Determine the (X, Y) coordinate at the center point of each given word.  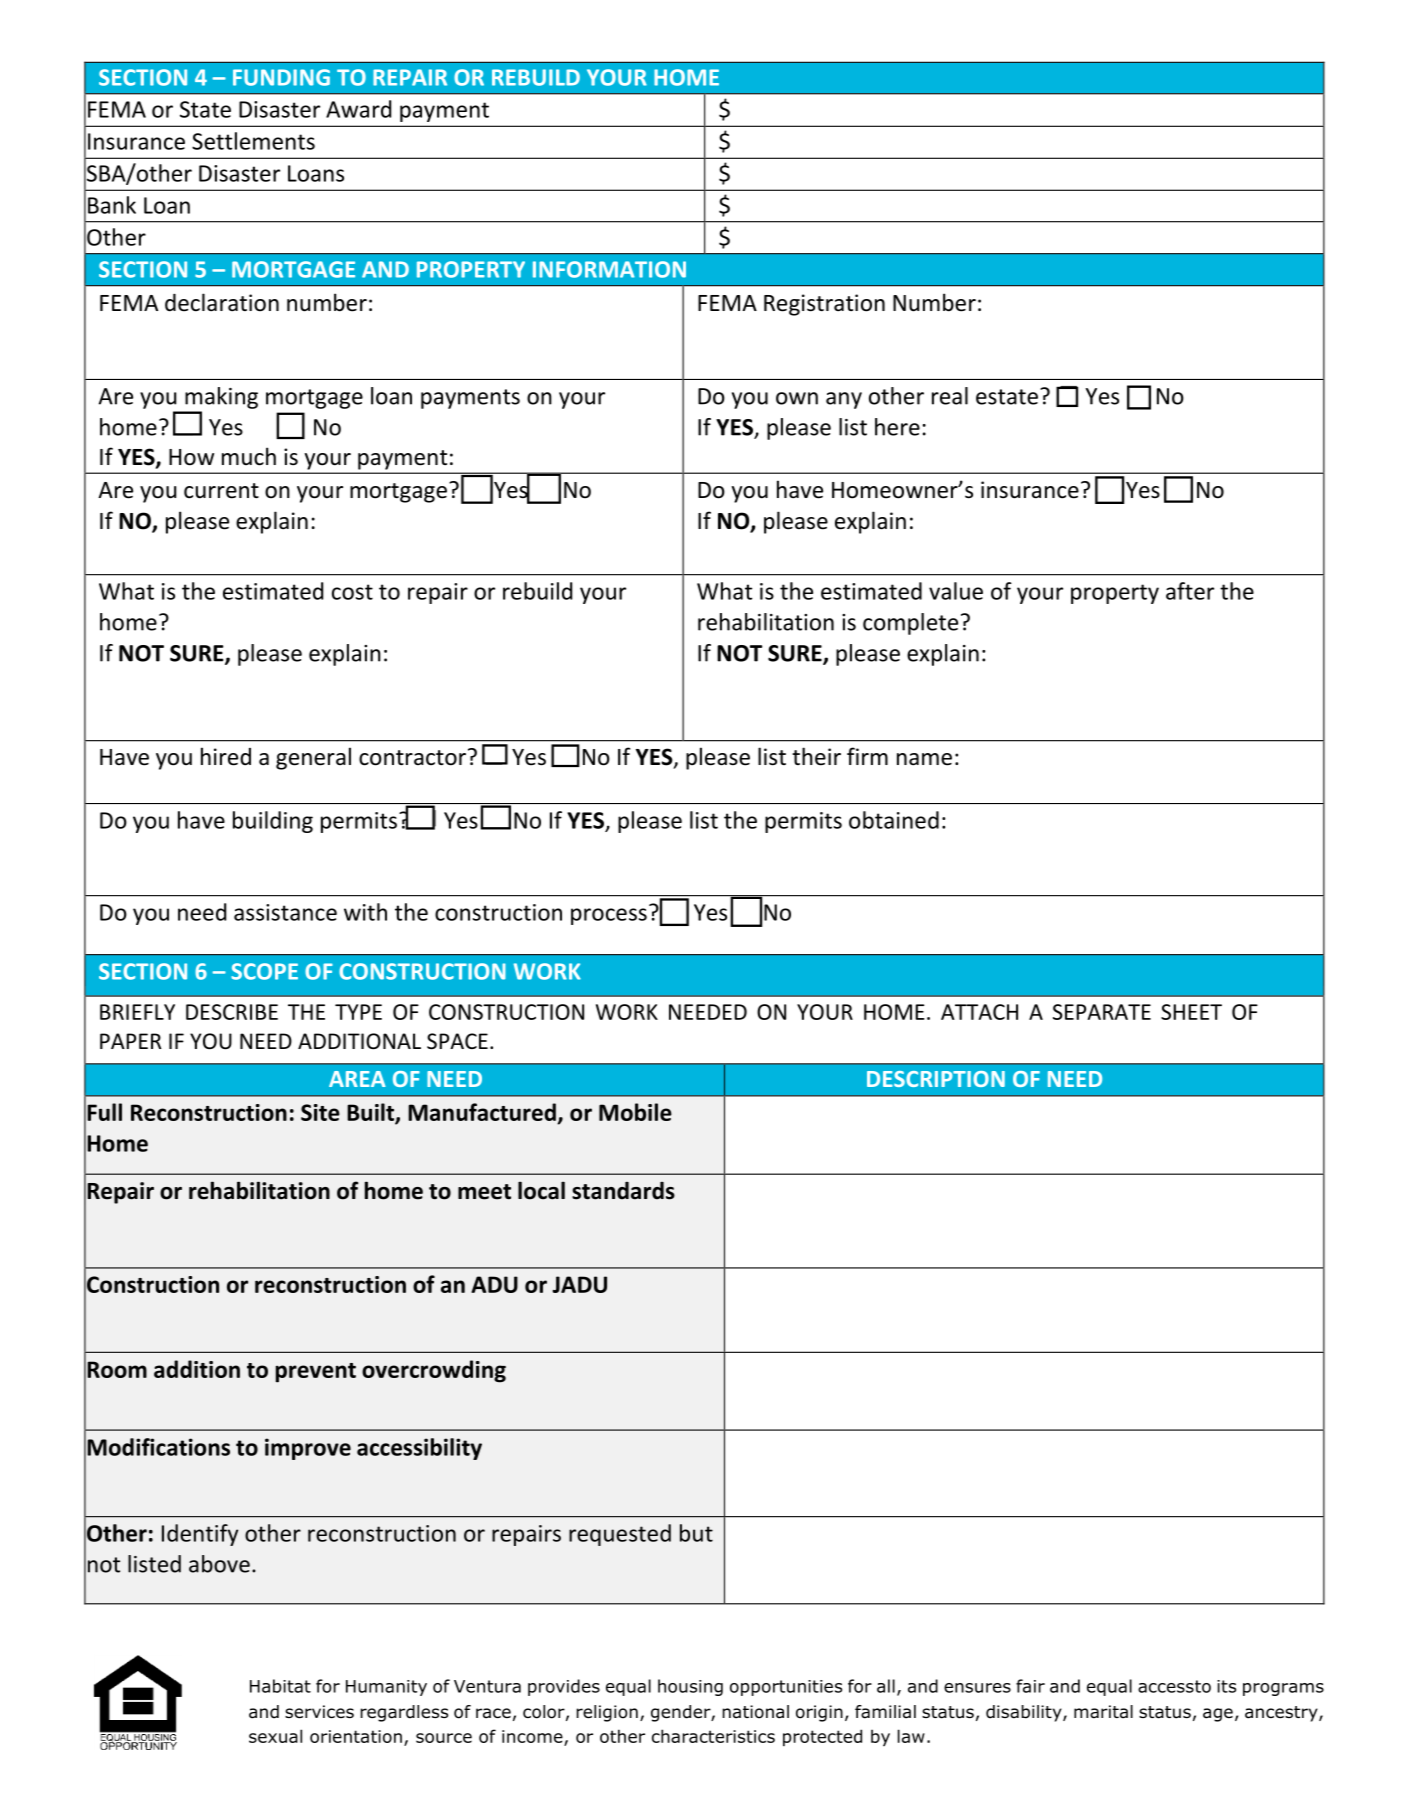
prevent (316, 1373)
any (844, 400)
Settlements (253, 141)
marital (1103, 1712)
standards (623, 1191)
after (1190, 591)
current (221, 491)
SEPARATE (1102, 1012)
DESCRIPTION (936, 1079)
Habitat (280, 1686)
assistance (285, 912)
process (609, 916)
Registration (824, 305)
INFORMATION (609, 269)
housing (690, 1687)
